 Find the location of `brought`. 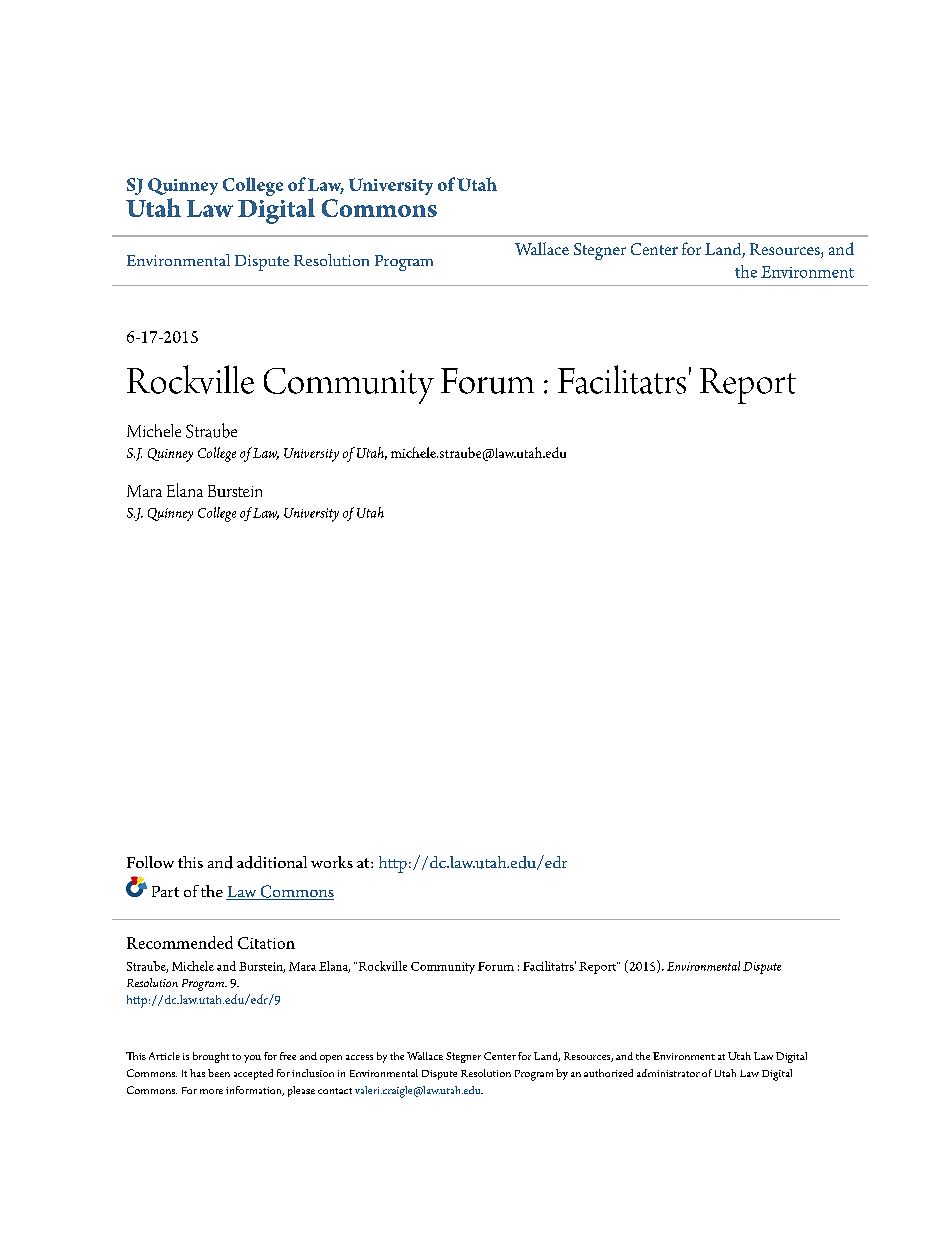

brought is located at coordinates (211, 1057).
